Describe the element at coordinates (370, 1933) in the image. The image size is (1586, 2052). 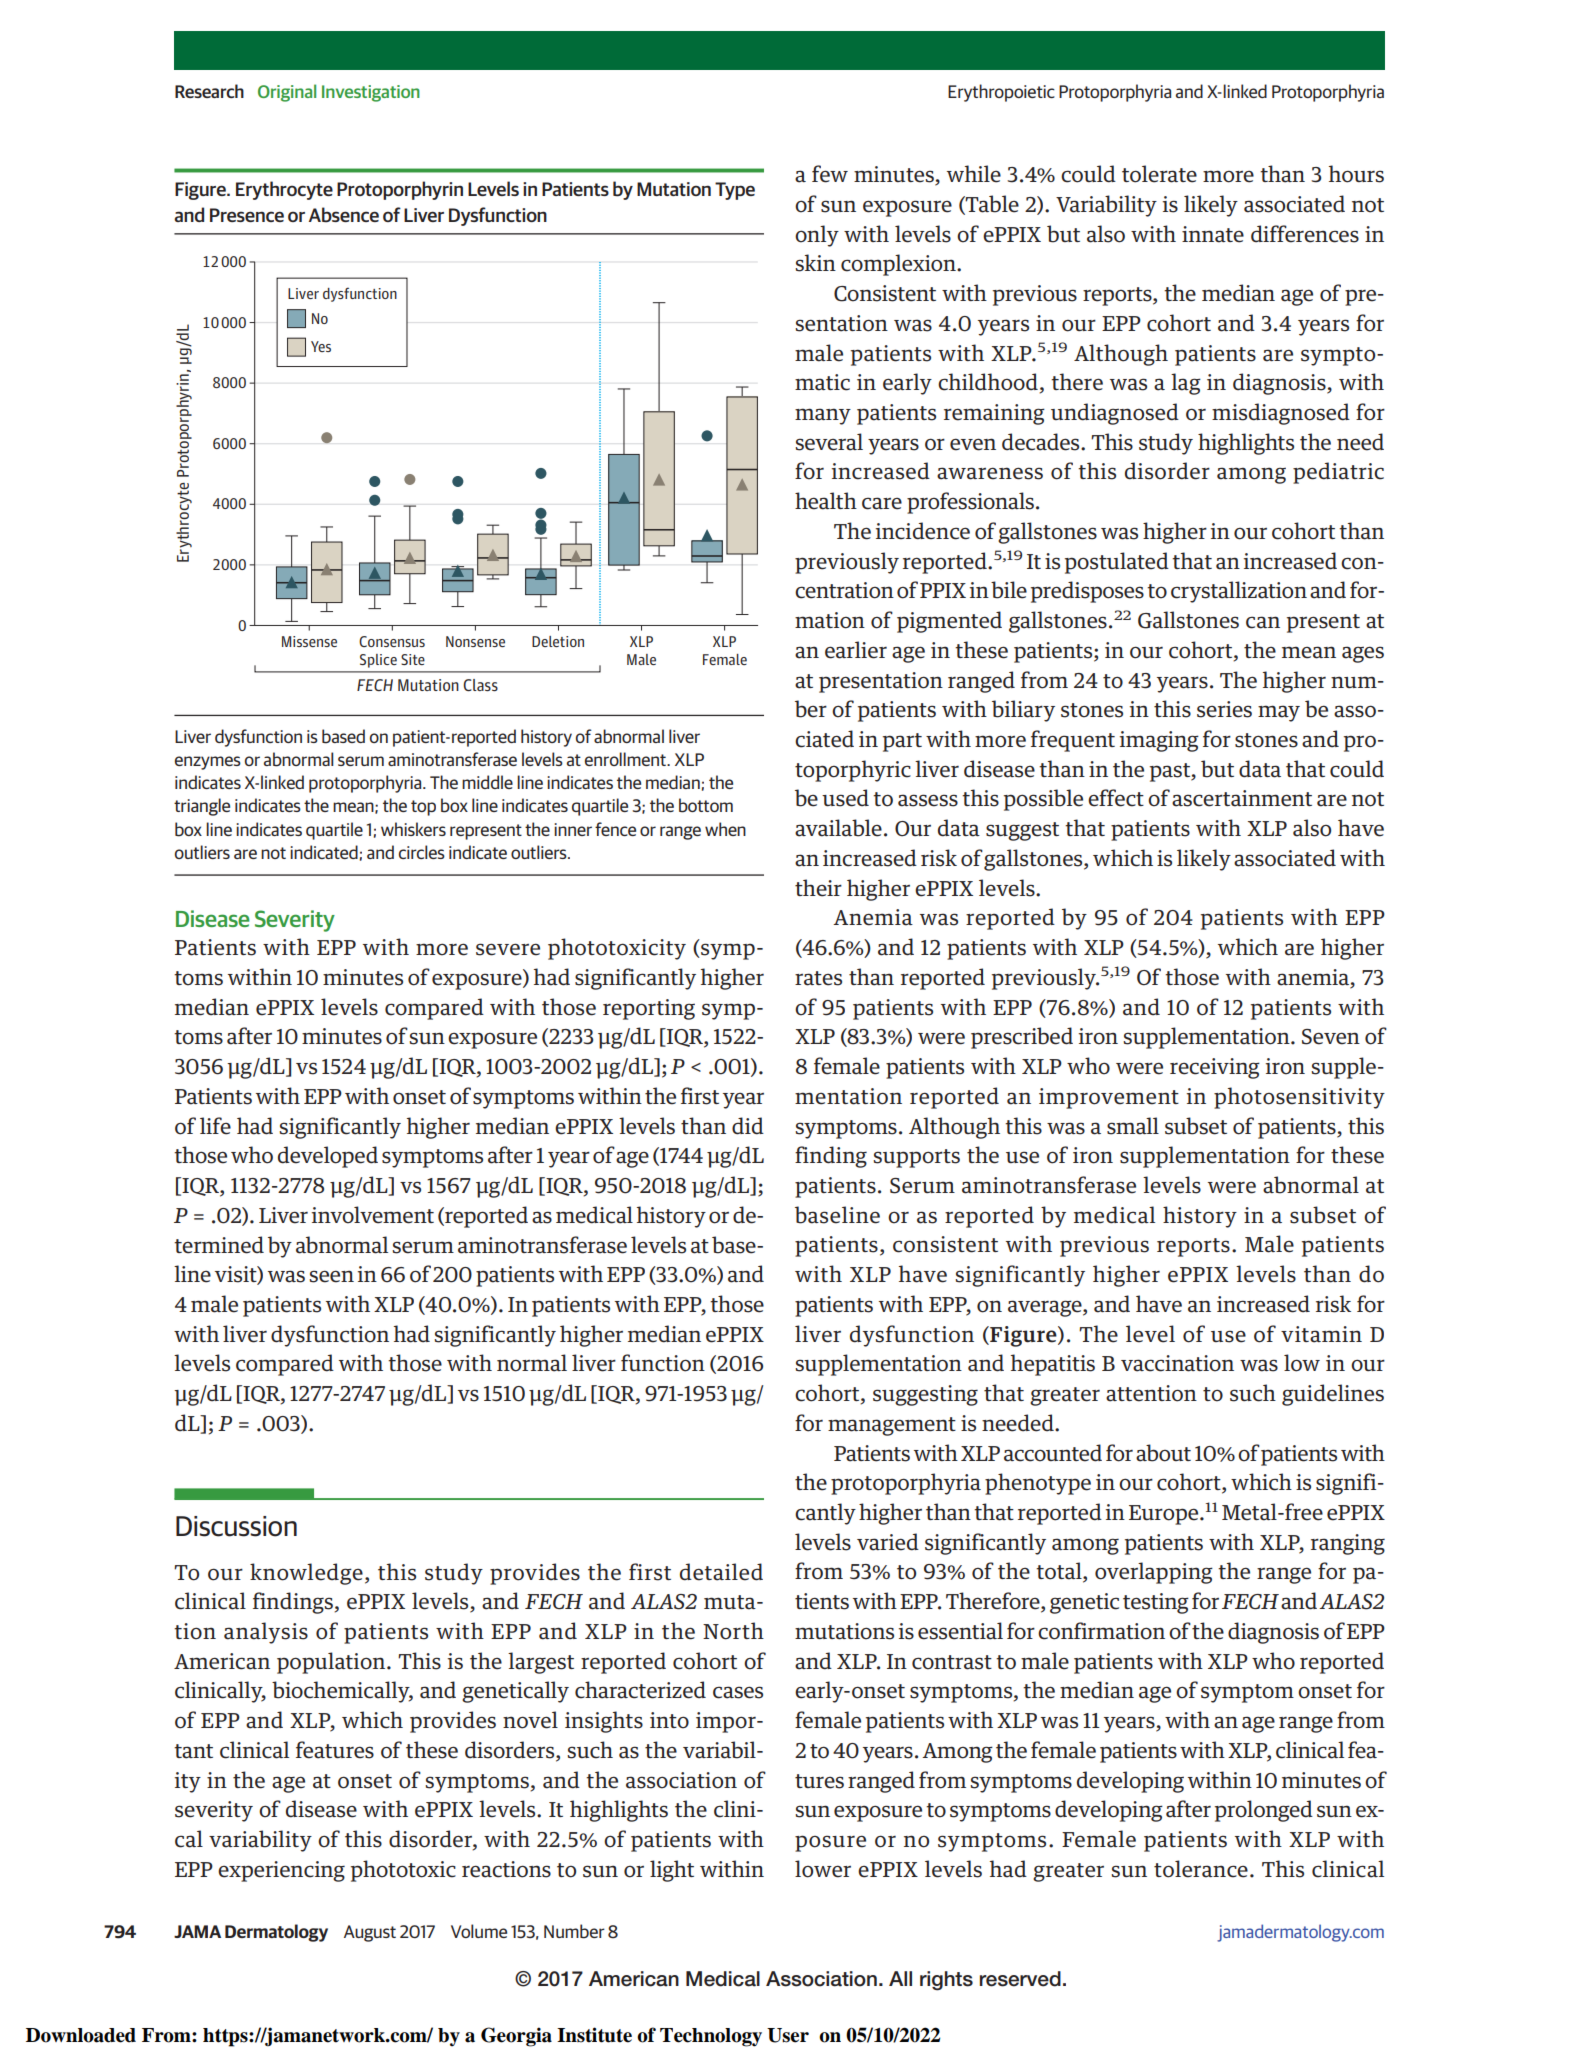
I see `August` at that location.
